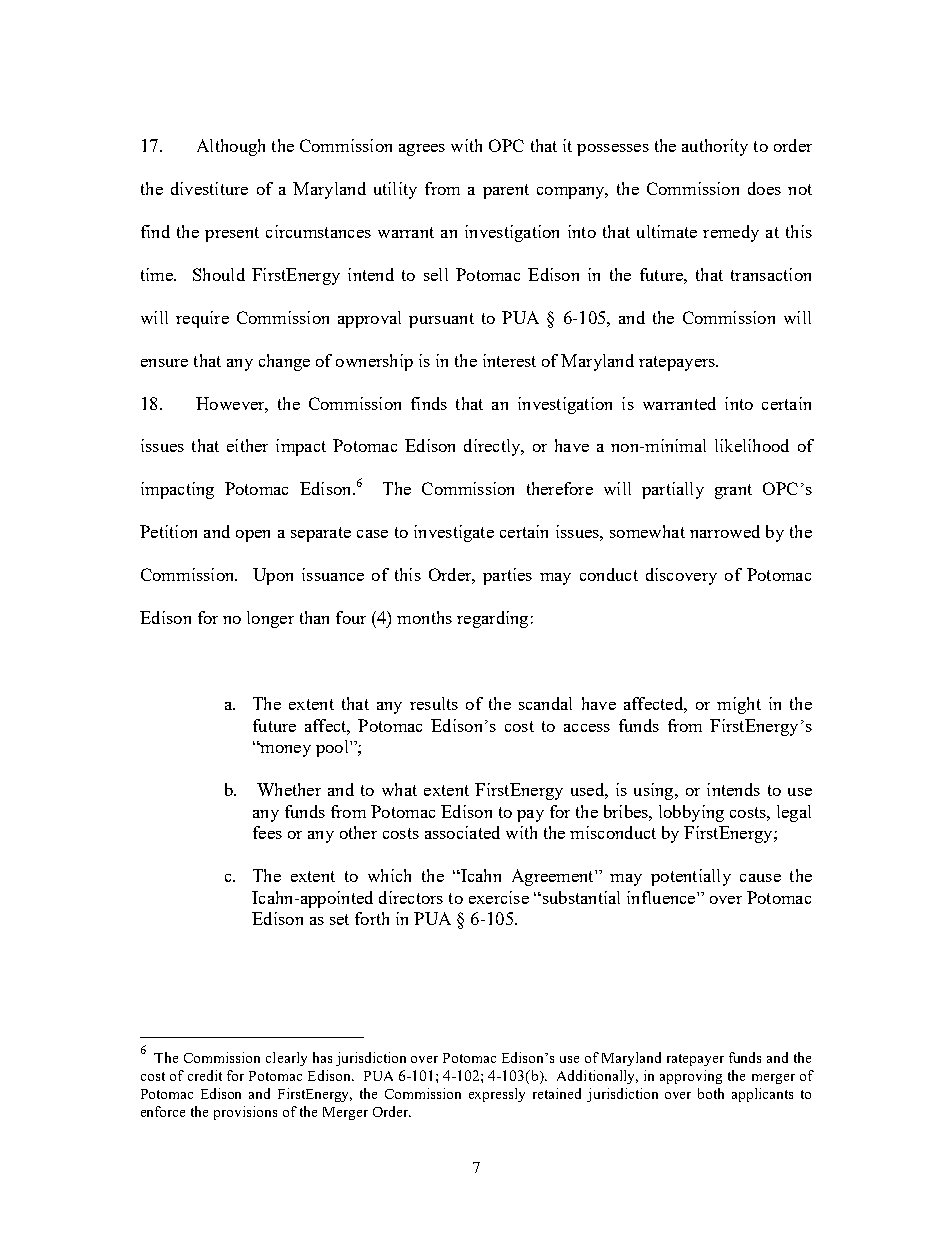 This screenshot has height=1233, width=952. I want to click on longer, so click(270, 619).
